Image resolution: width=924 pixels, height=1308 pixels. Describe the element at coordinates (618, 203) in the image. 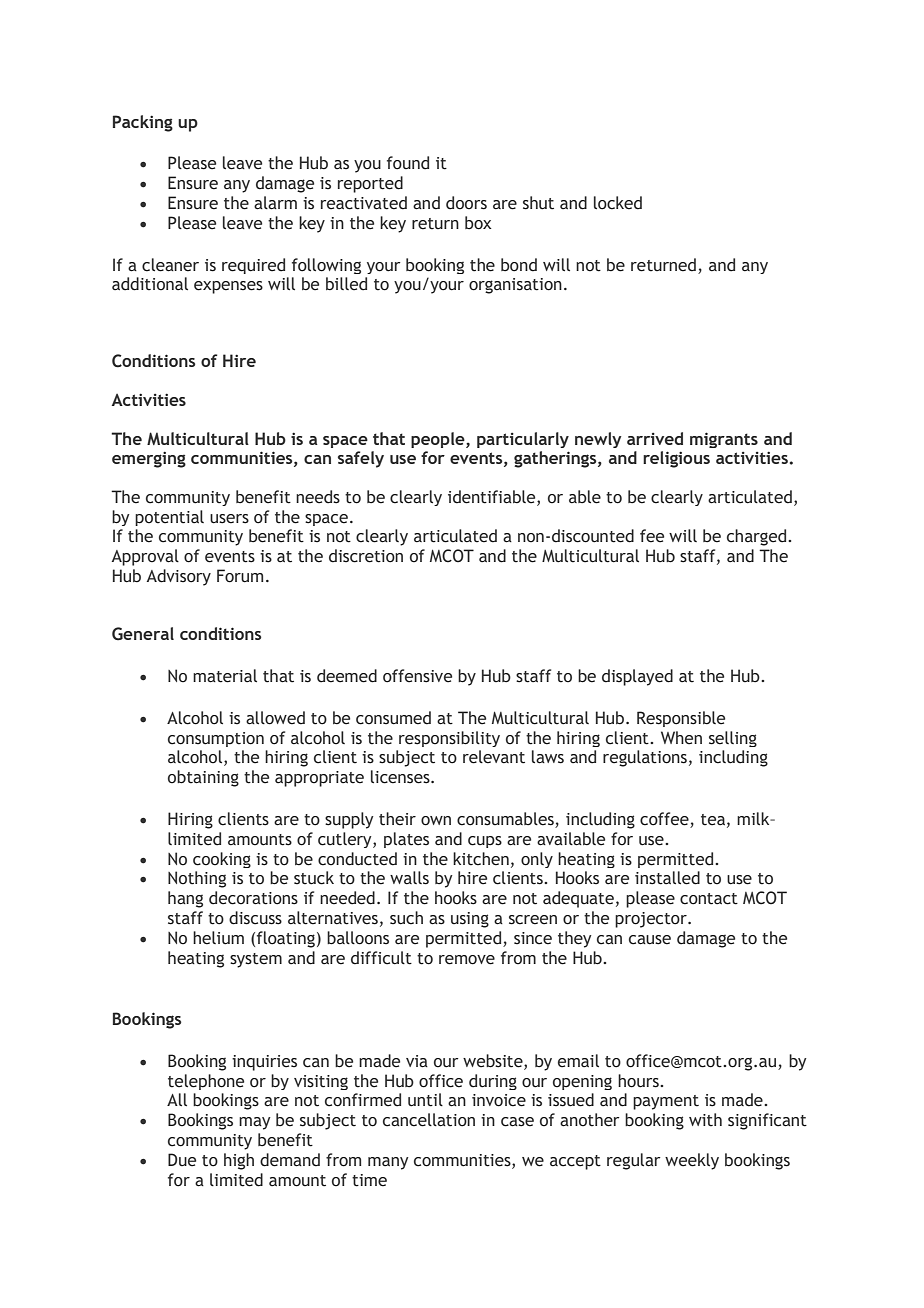

I see `locked` at that location.
